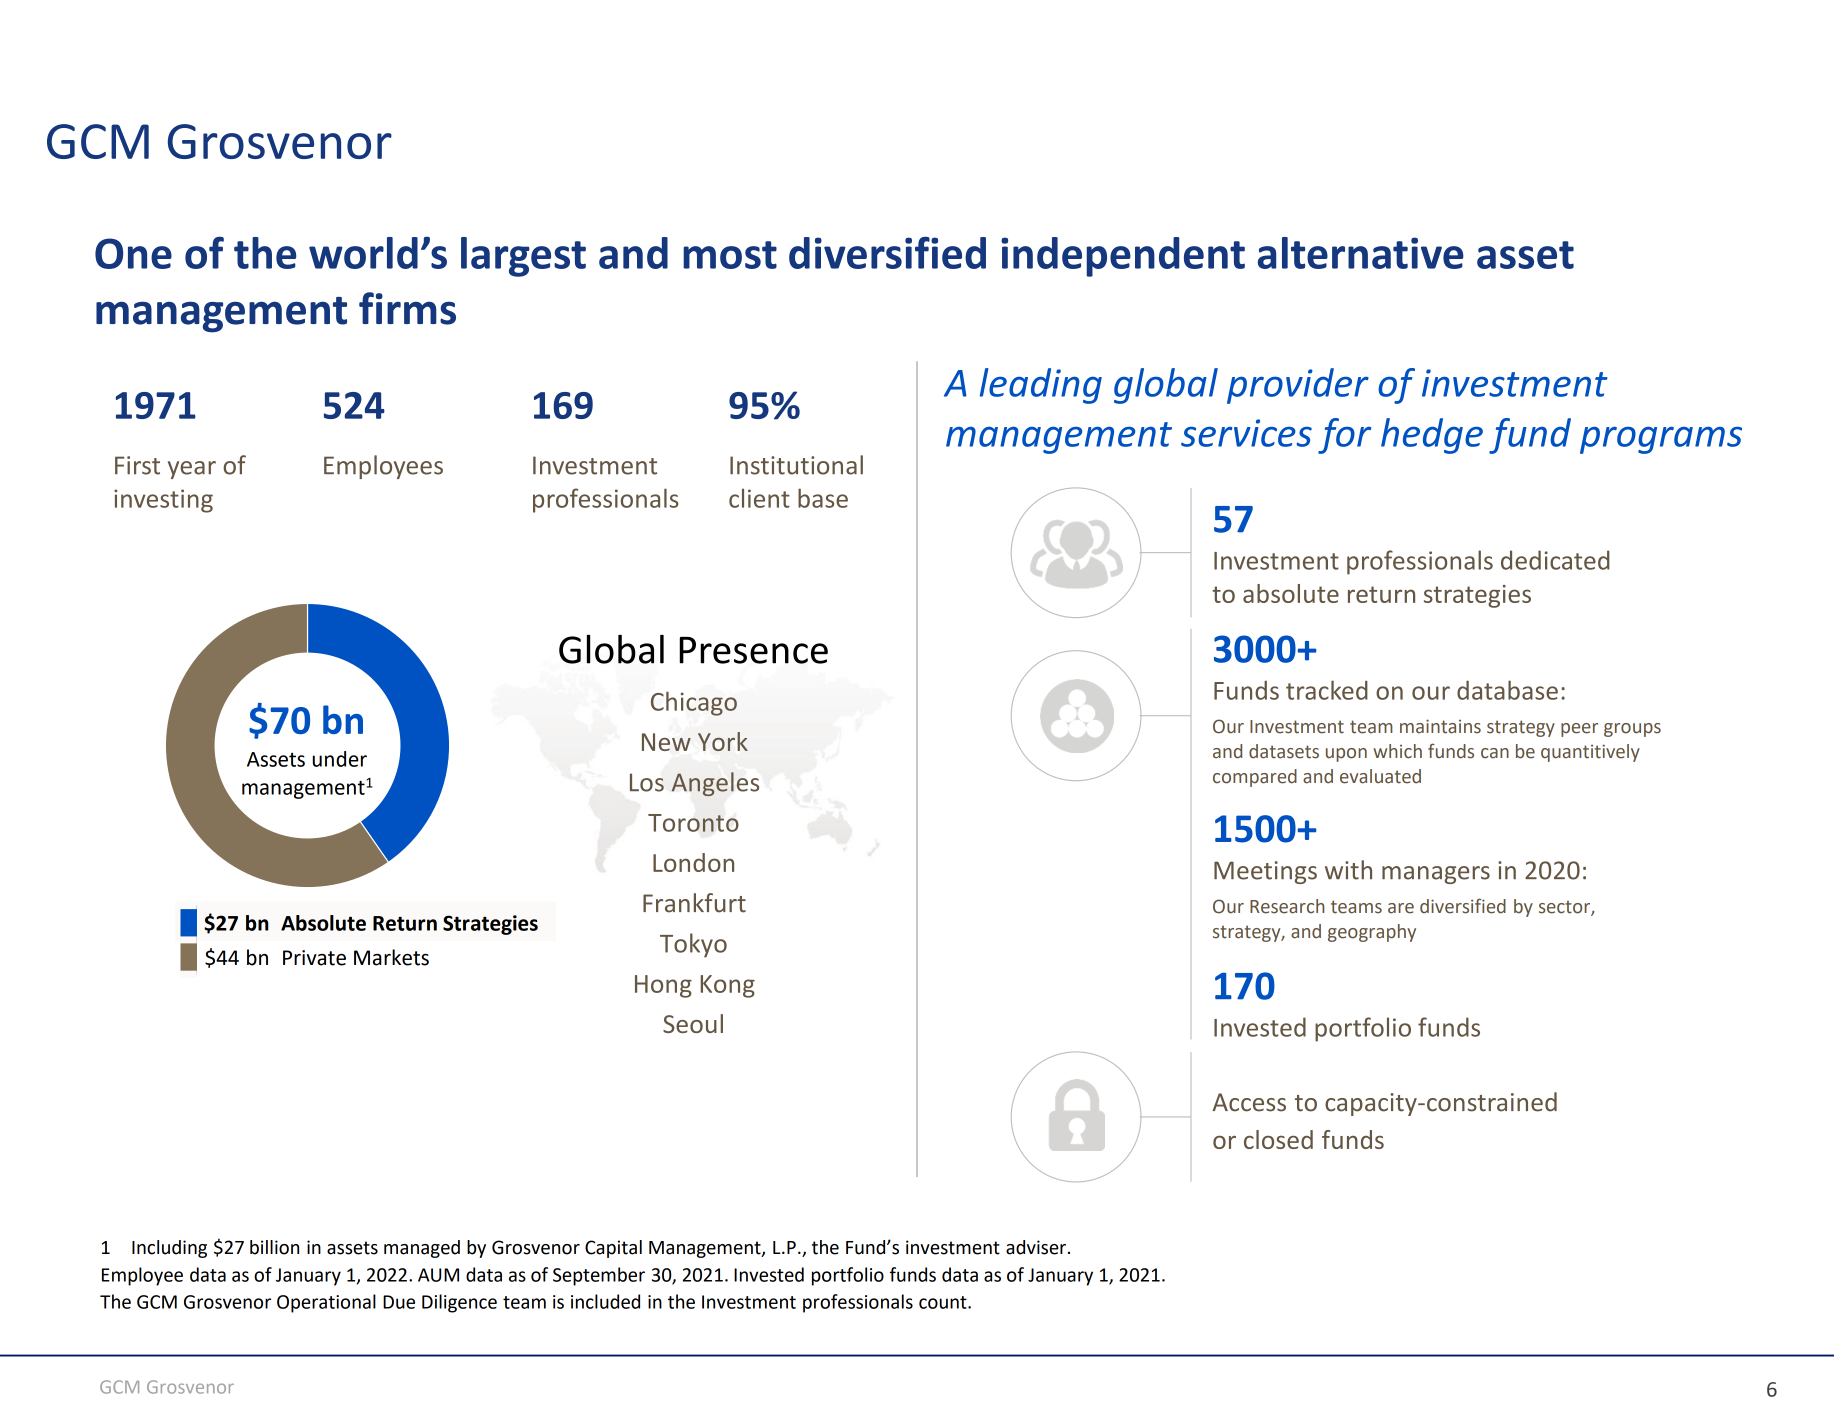 This screenshot has height=1417, width=1834. I want to click on most, so click(730, 255).
